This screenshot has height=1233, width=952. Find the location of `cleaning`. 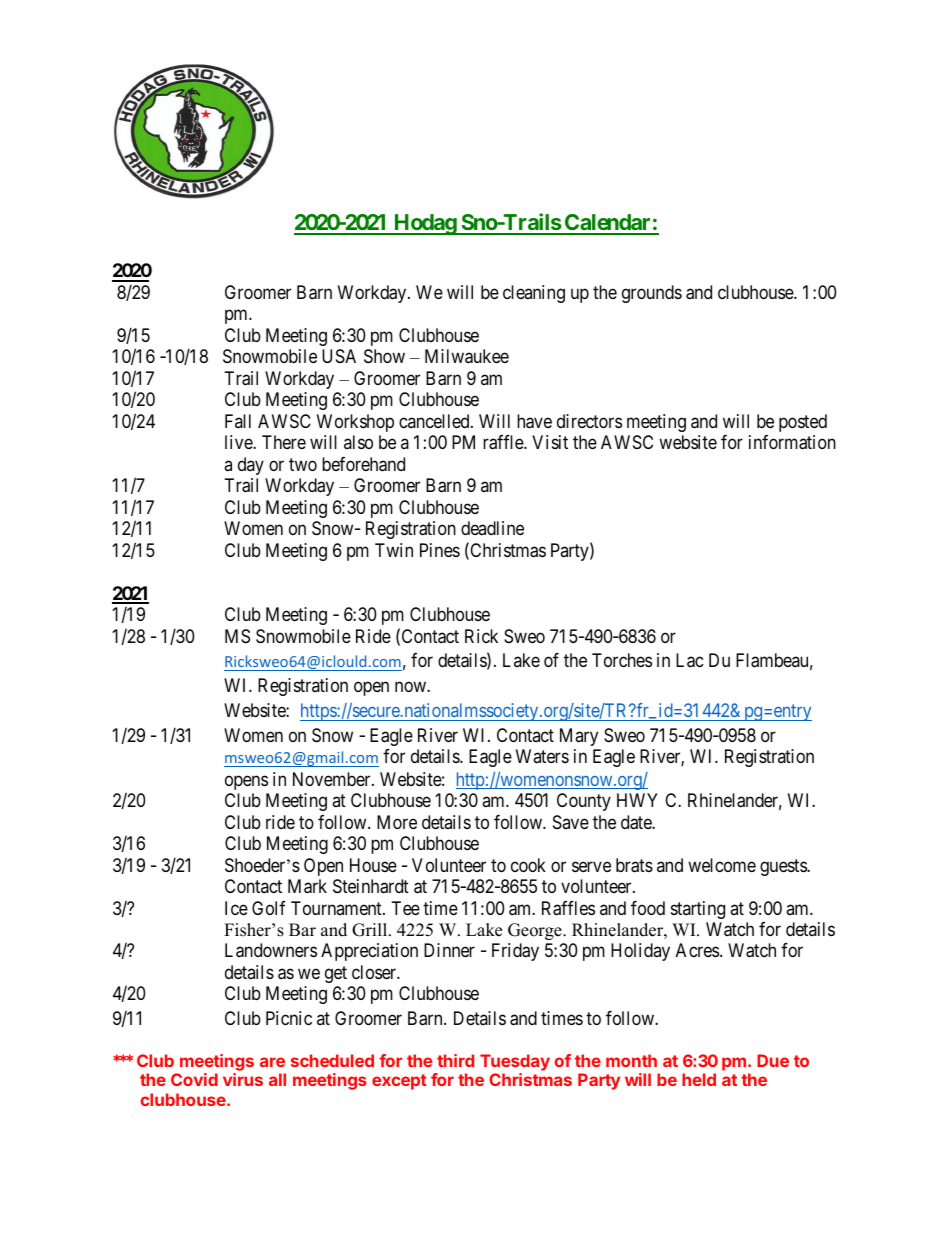

cleaning is located at coordinates (534, 294).
